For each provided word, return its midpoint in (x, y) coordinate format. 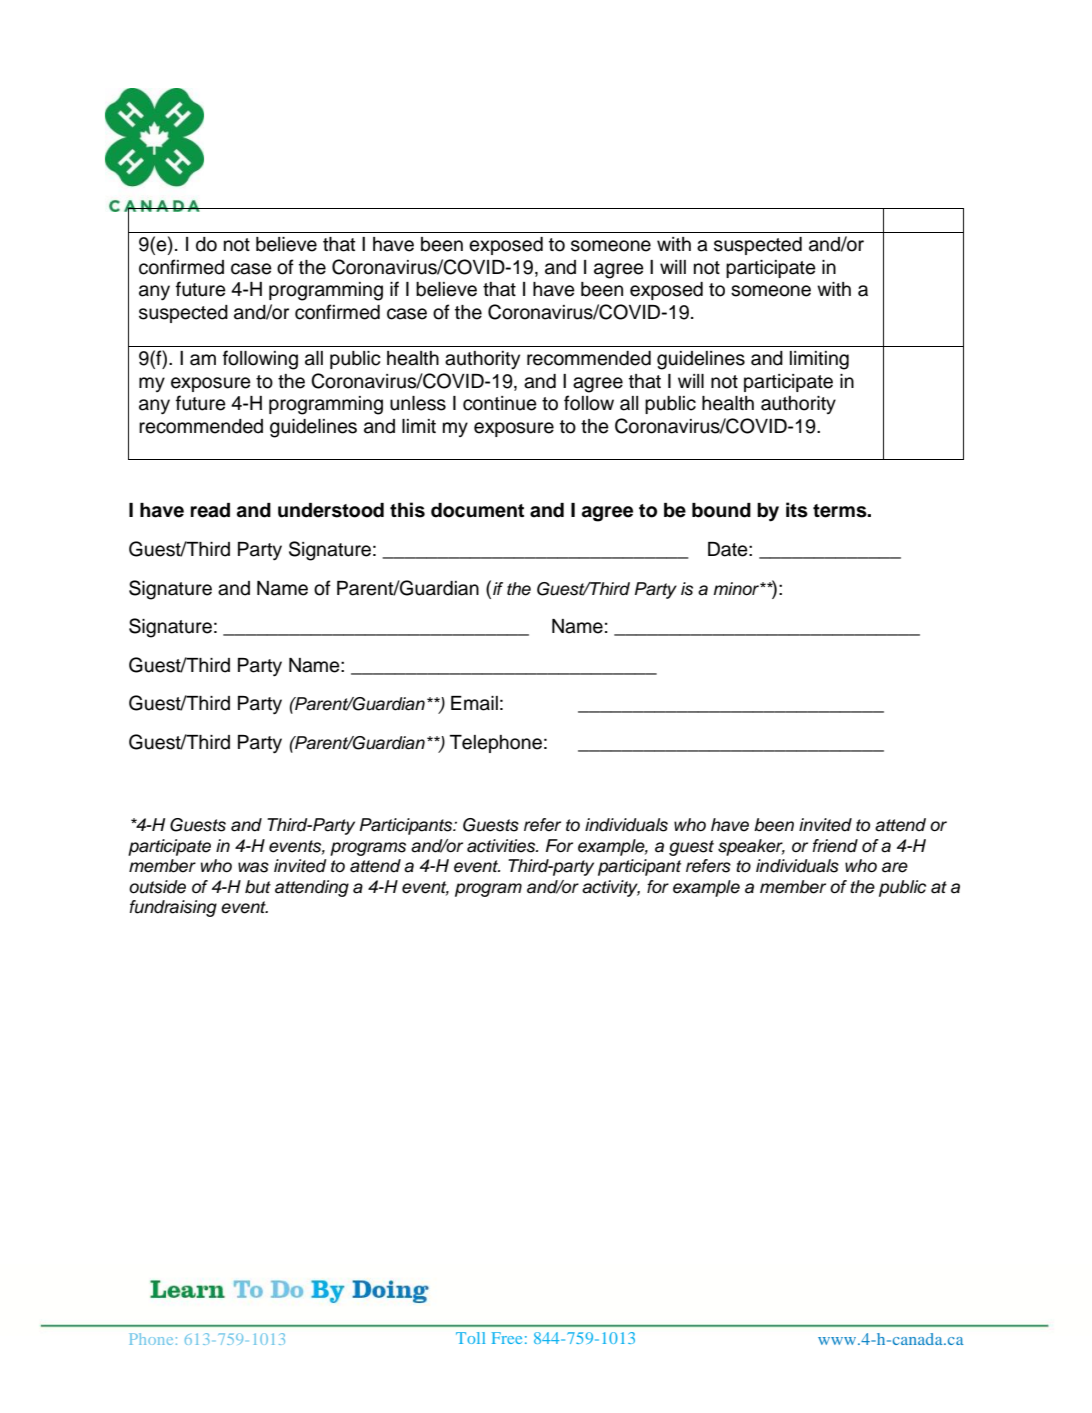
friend (835, 846)
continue (500, 403)
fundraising (173, 908)
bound (721, 510)
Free (507, 1338)
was (253, 867)
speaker (751, 847)
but (258, 887)
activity (611, 888)
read (210, 510)
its (797, 510)
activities (502, 846)
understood (331, 510)
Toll (470, 1338)
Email (474, 703)
